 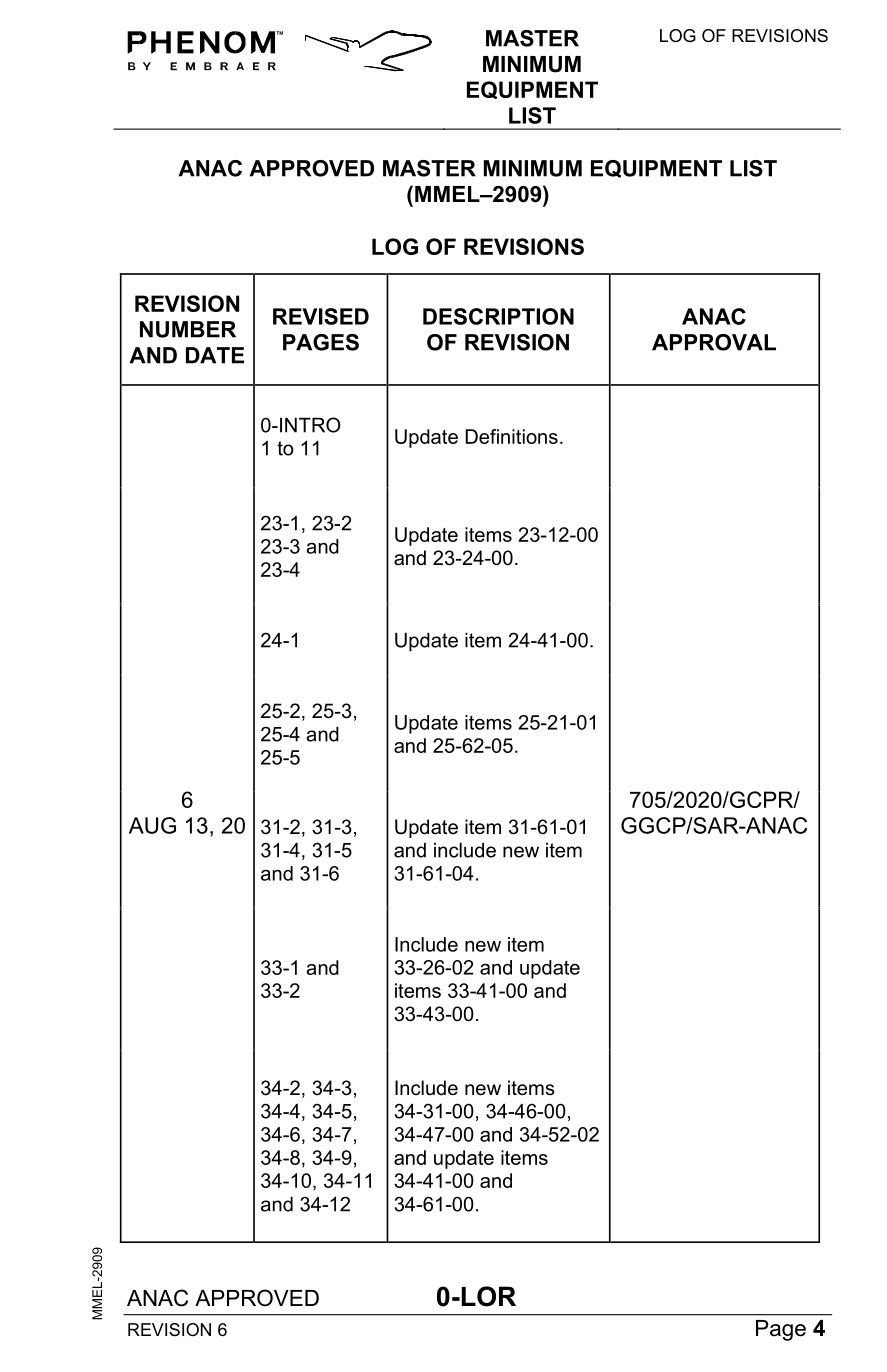 What do you see at coordinates (714, 342) in the page?
I see `APPROVAL` at bounding box center [714, 342].
